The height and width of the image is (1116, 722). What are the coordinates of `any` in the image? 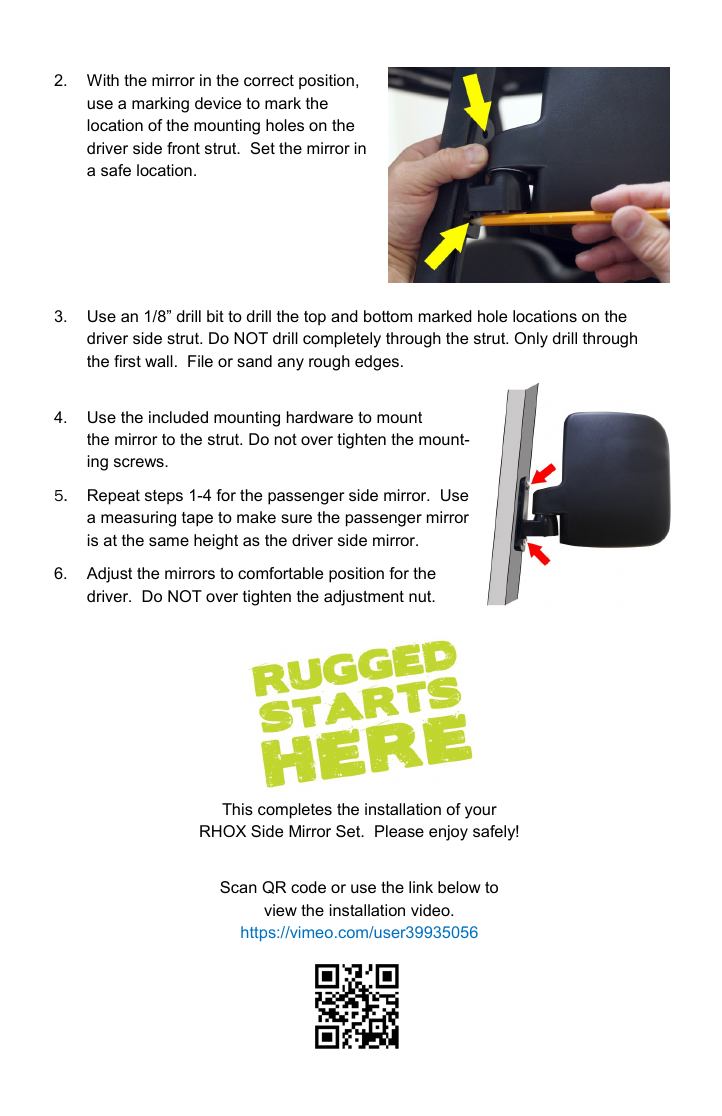 It's located at (291, 364).
